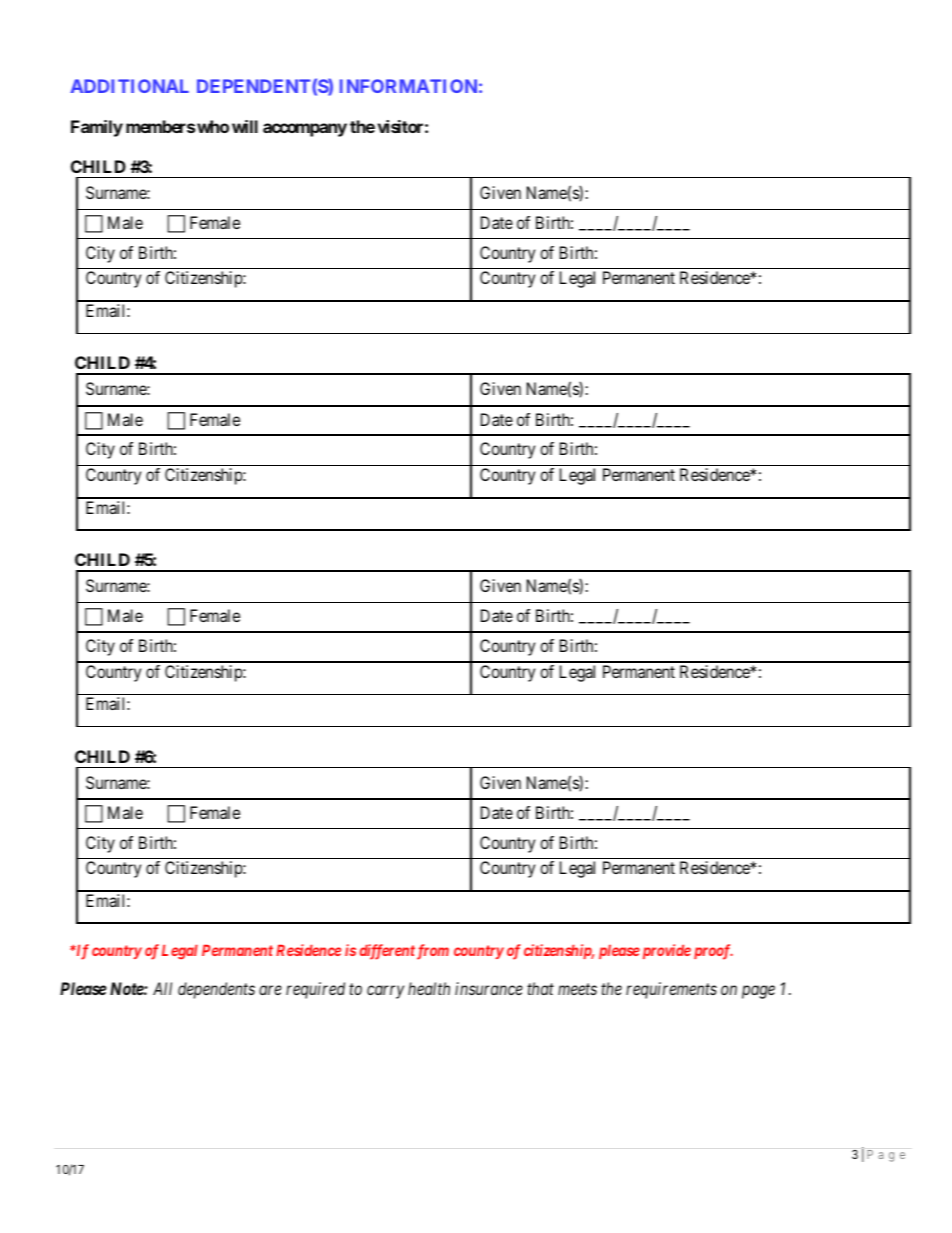 The width and height of the page is (952, 1233). I want to click on will, so click(245, 126).
